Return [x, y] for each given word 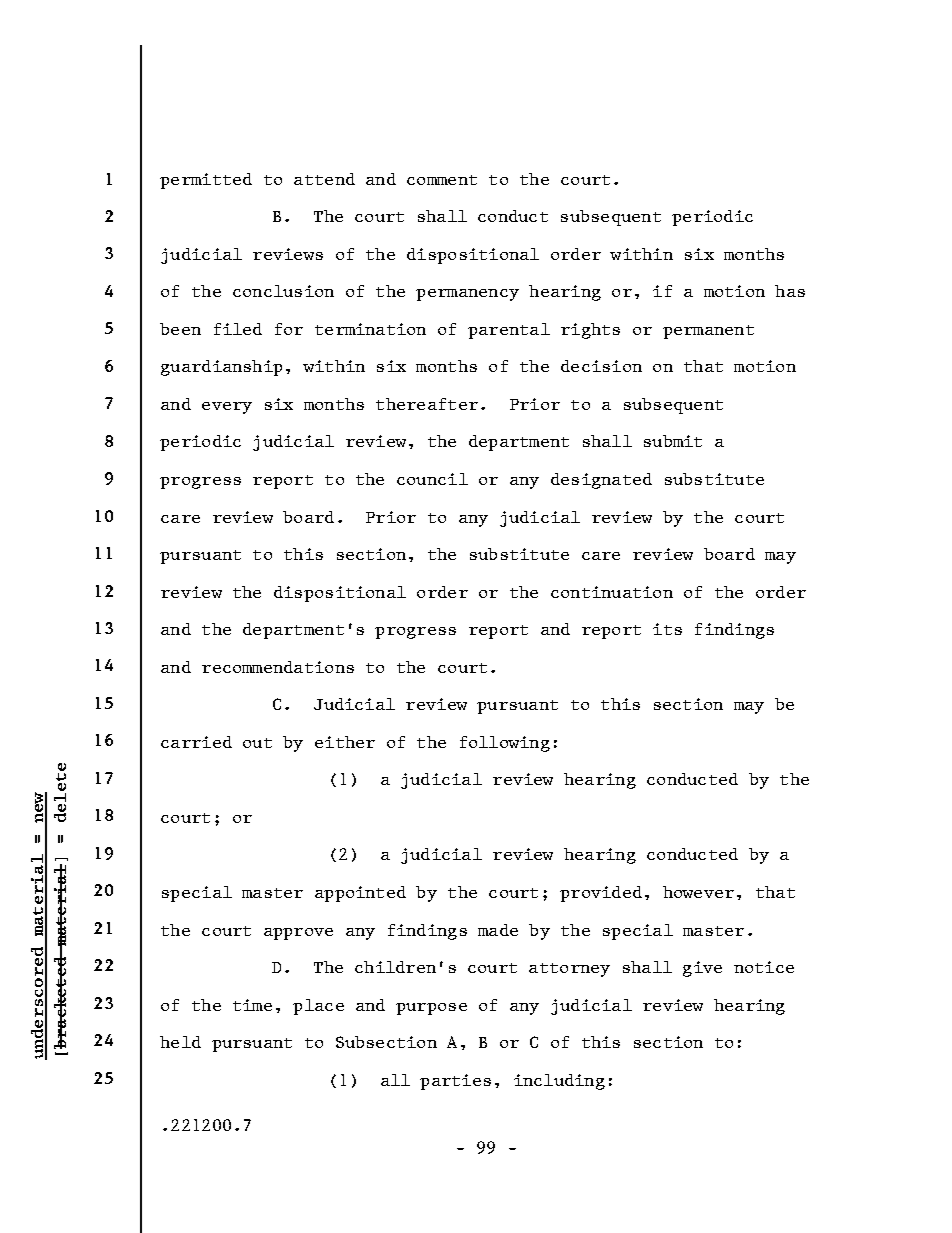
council [432, 479]
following [505, 744]
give [702, 969]
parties [455, 1082]
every [227, 408]
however [698, 892]
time [252, 1005]
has [790, 291]
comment [442, 180]
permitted [206, 181]
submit [673, 441]
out [257, 743]
